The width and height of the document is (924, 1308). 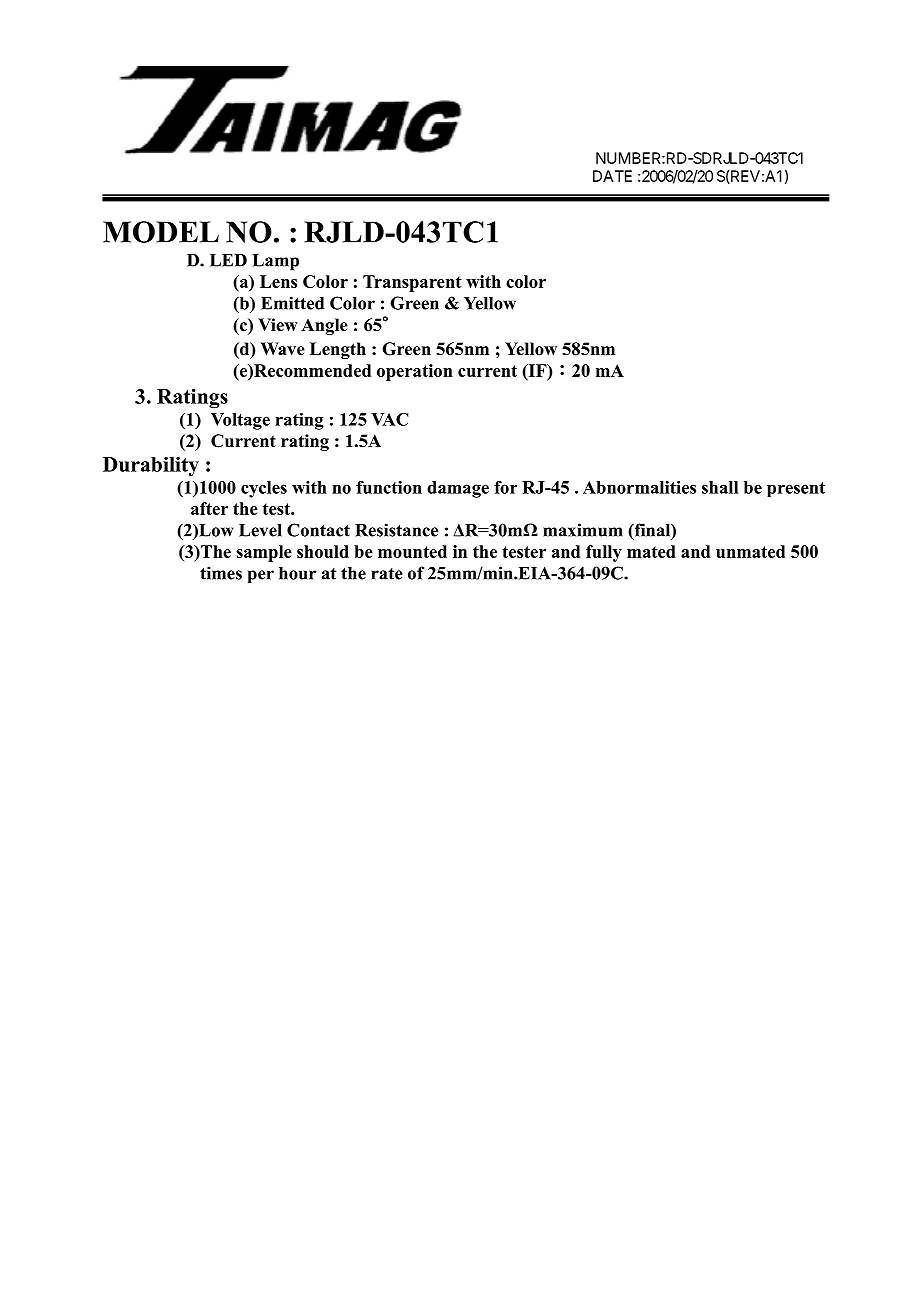 I want to click on operation, so click(x=415, y=372).
